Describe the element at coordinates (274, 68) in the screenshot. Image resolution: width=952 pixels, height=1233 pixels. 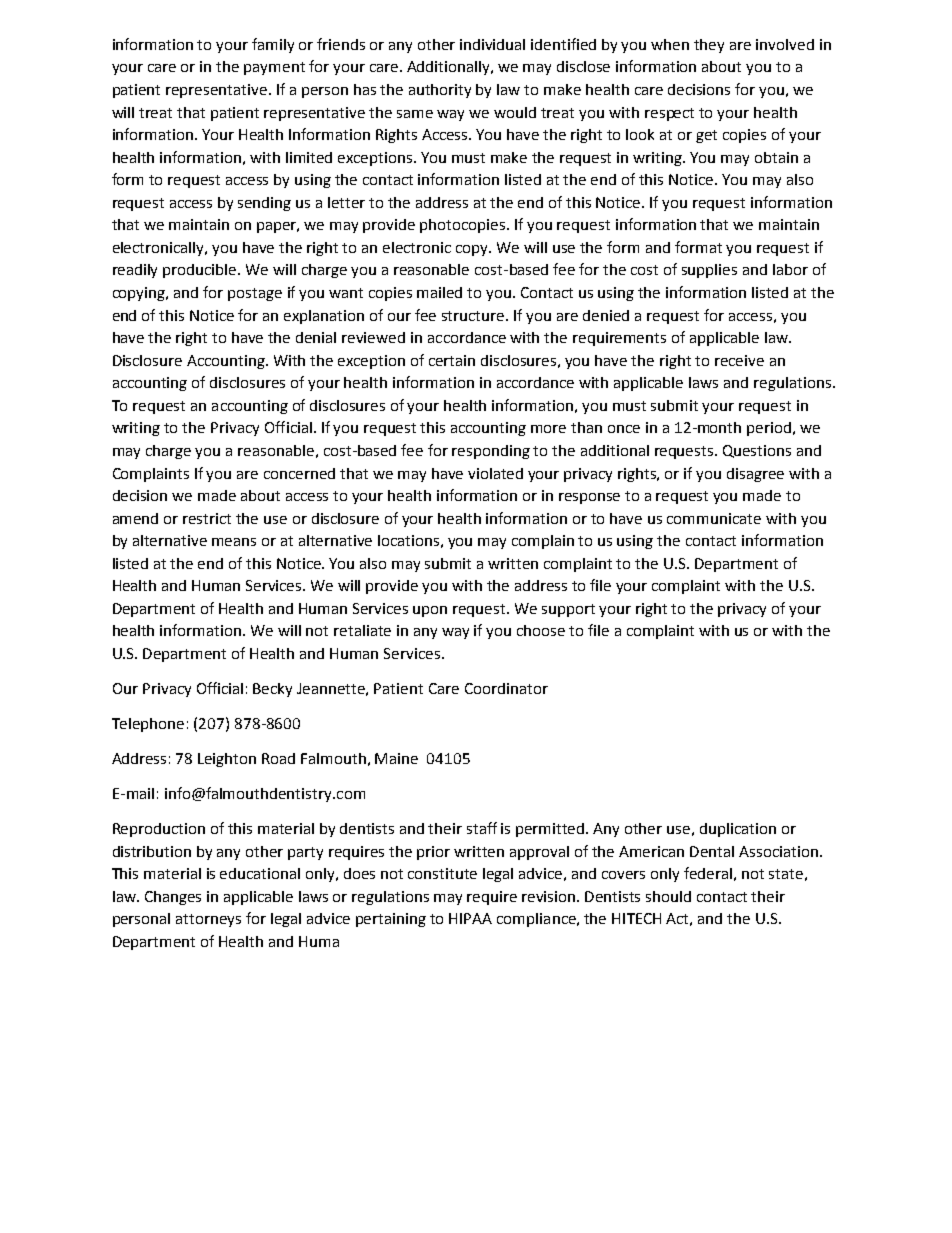
I see `payment` at that location.
